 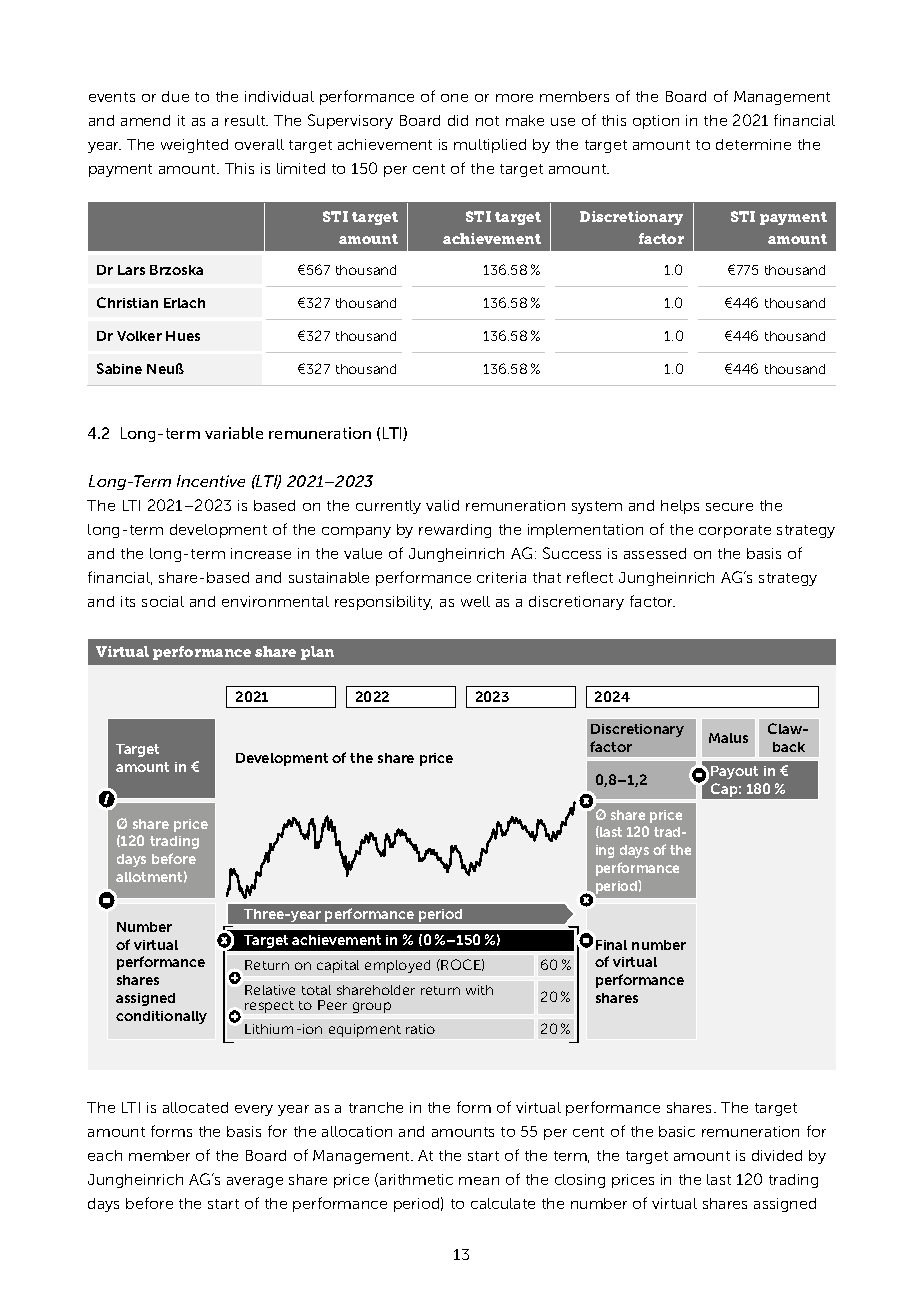 I want to click on weighted, so click(x=194, y=146).
